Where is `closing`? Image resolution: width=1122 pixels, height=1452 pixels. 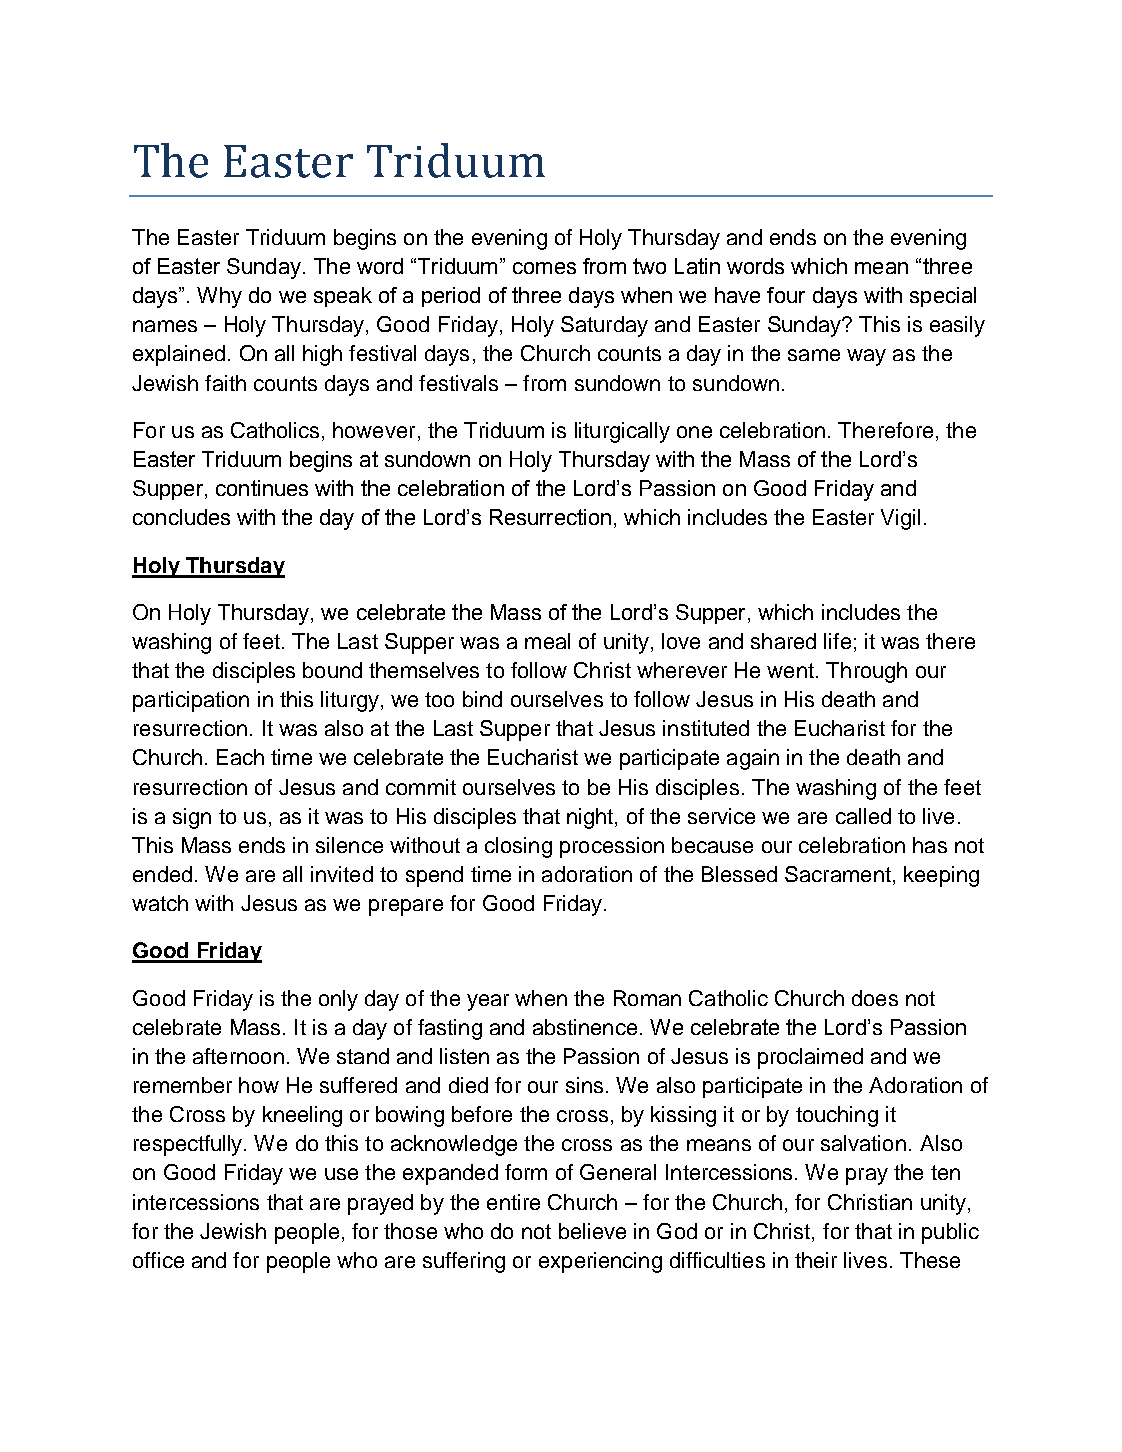
closing is located at coordinates (518, 847).
